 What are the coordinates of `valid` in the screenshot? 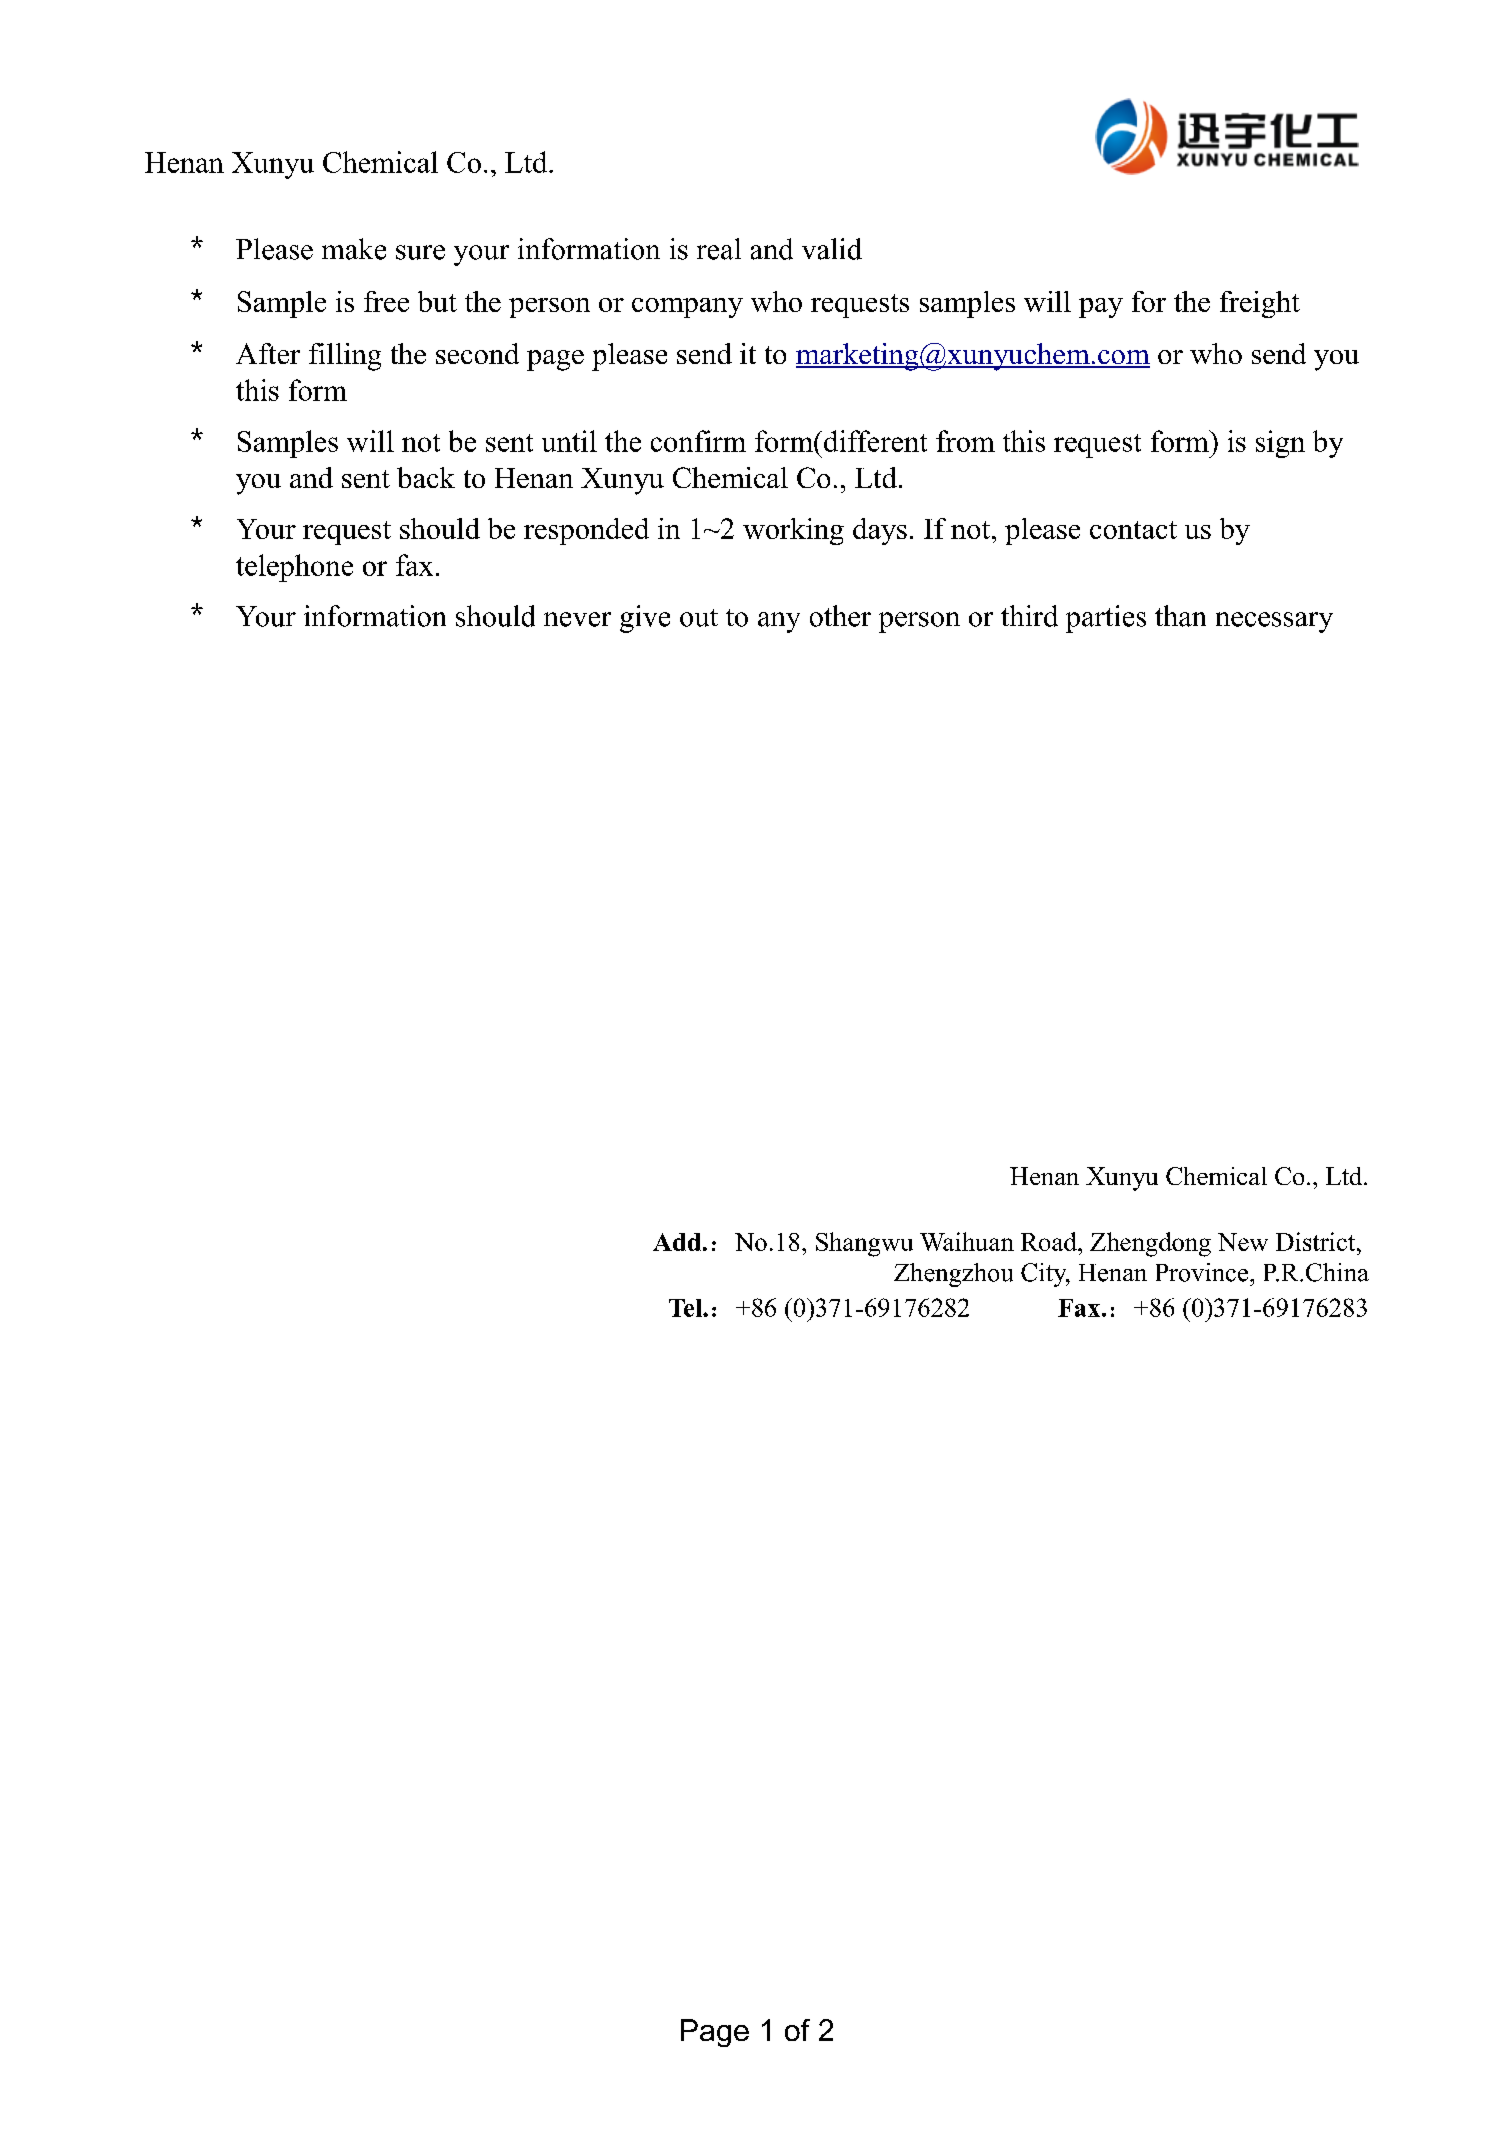 It's located at (832, 249).
